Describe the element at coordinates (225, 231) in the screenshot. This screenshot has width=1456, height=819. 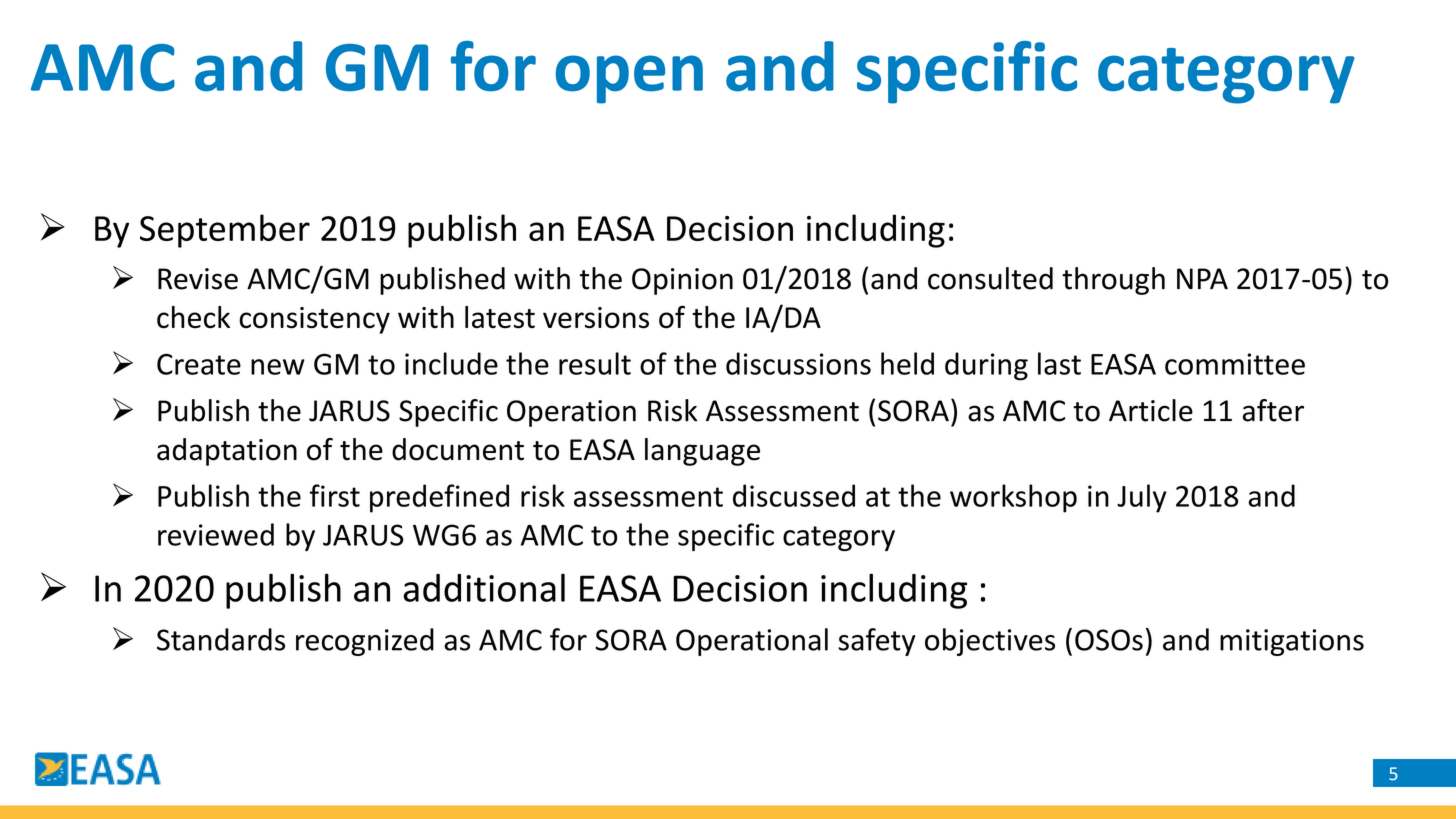
I see `September` at that location.
